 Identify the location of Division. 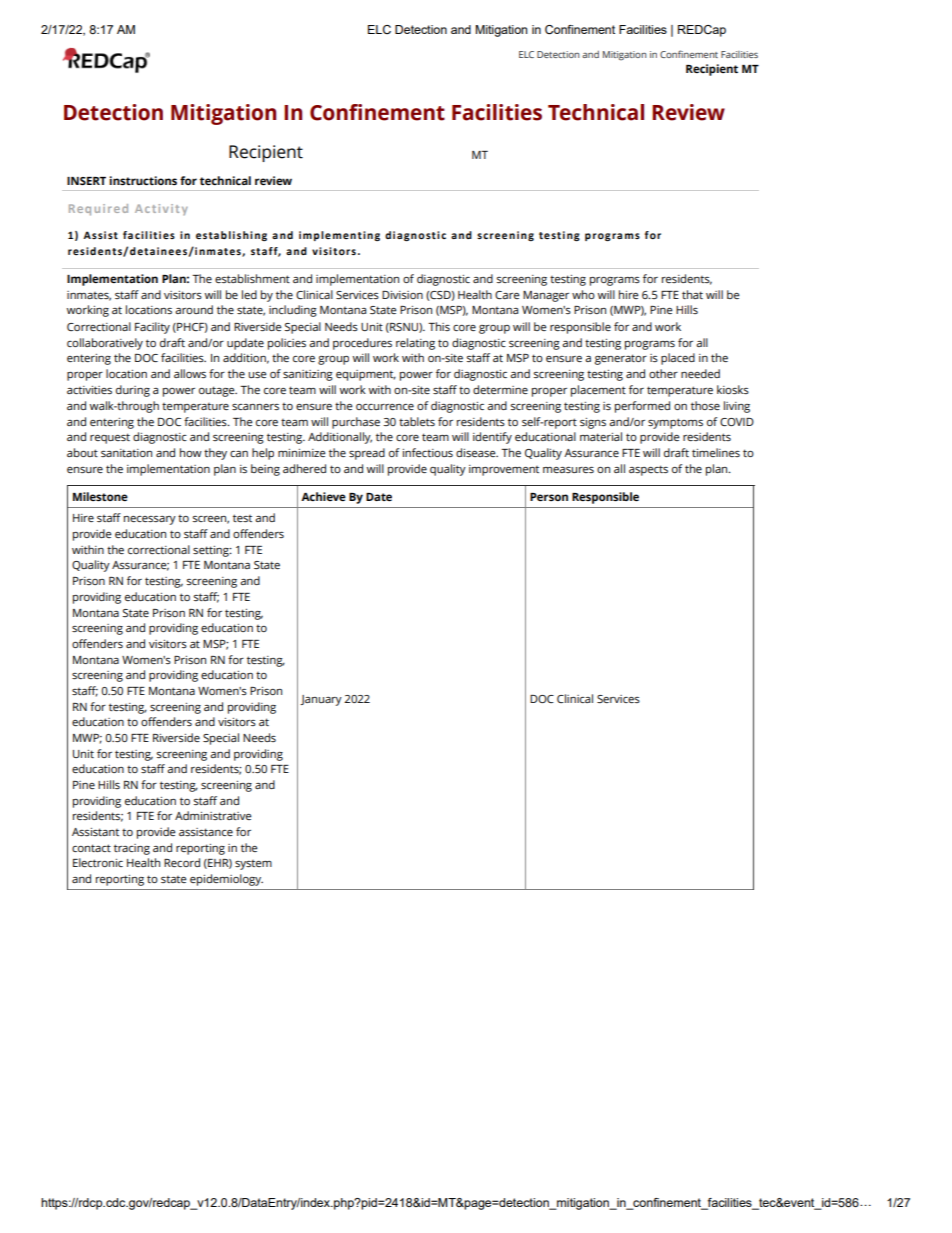
(402, 295).
